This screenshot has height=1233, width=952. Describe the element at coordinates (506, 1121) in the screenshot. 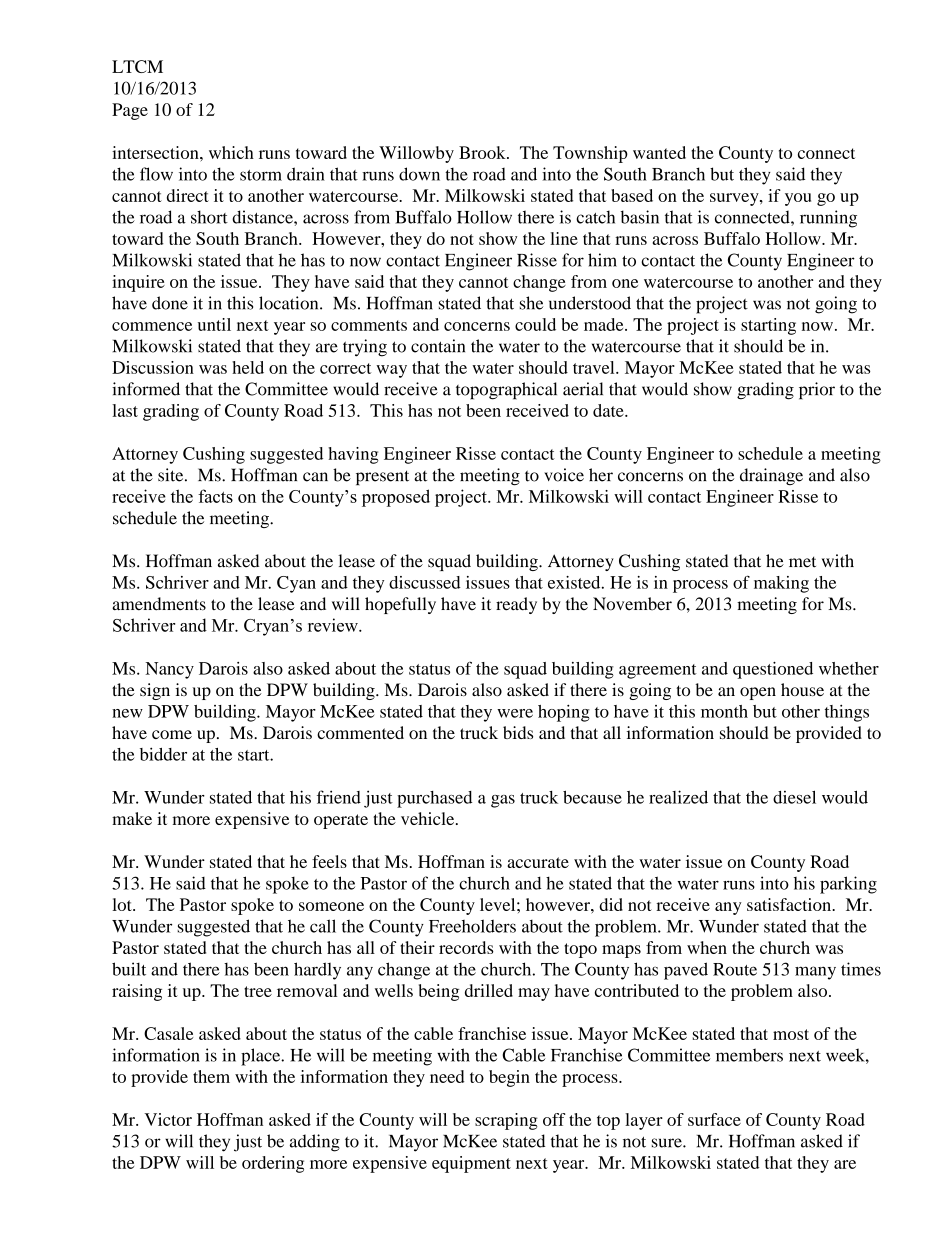

I see `scraping` at that location.
